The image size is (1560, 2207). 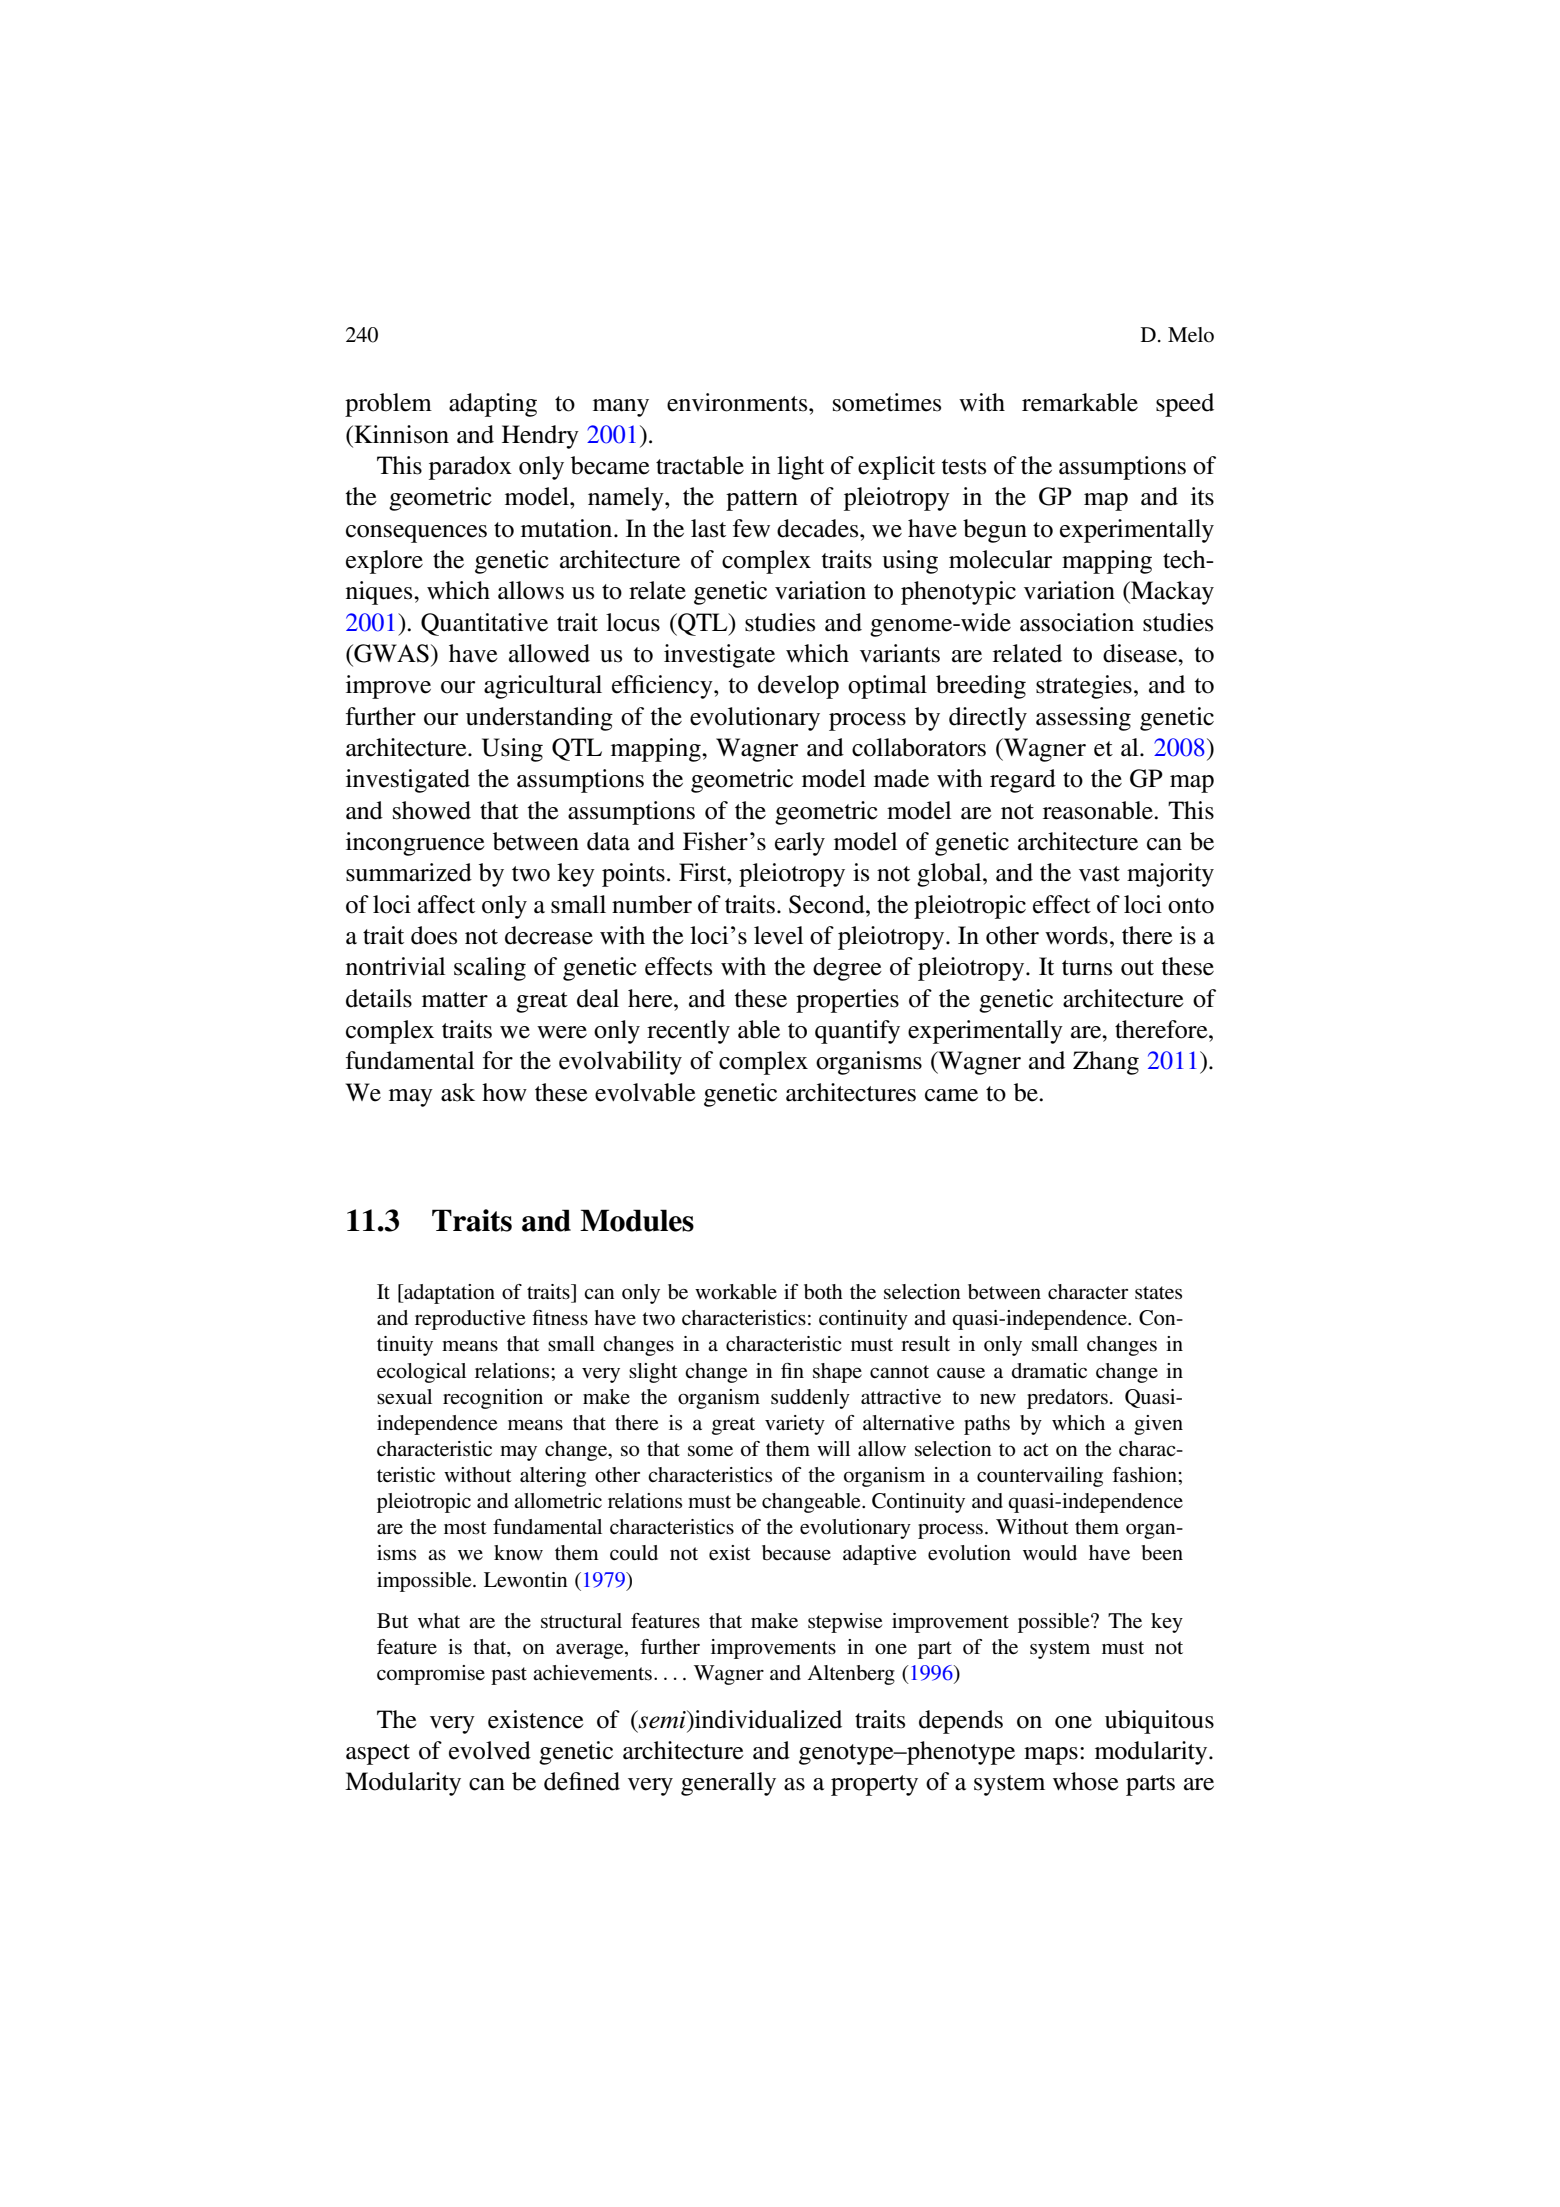 I want to click on environments, so click(x=738, y=402).
